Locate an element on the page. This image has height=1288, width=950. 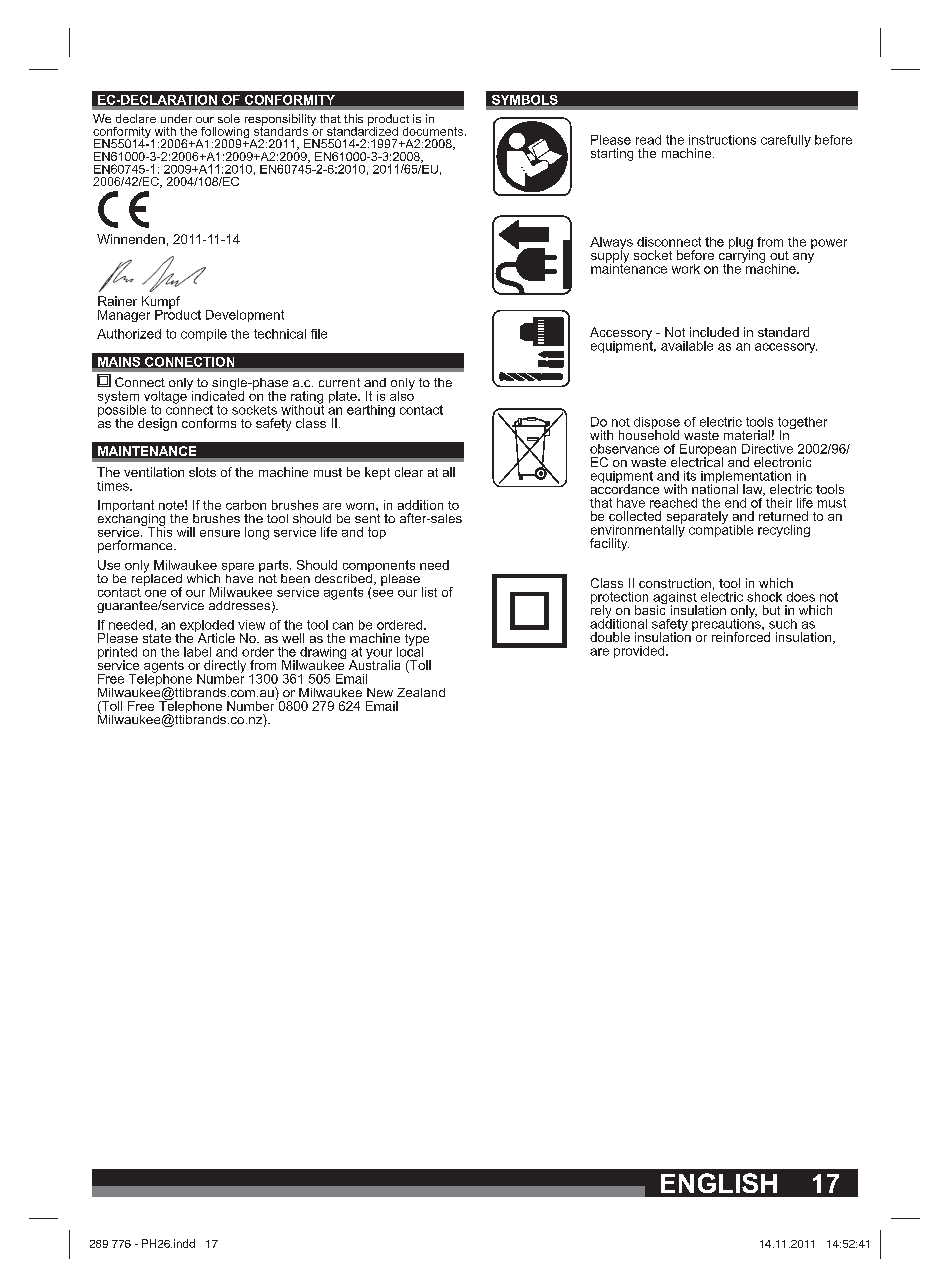
ENGLISH is located at coordinates (719, 1183).
